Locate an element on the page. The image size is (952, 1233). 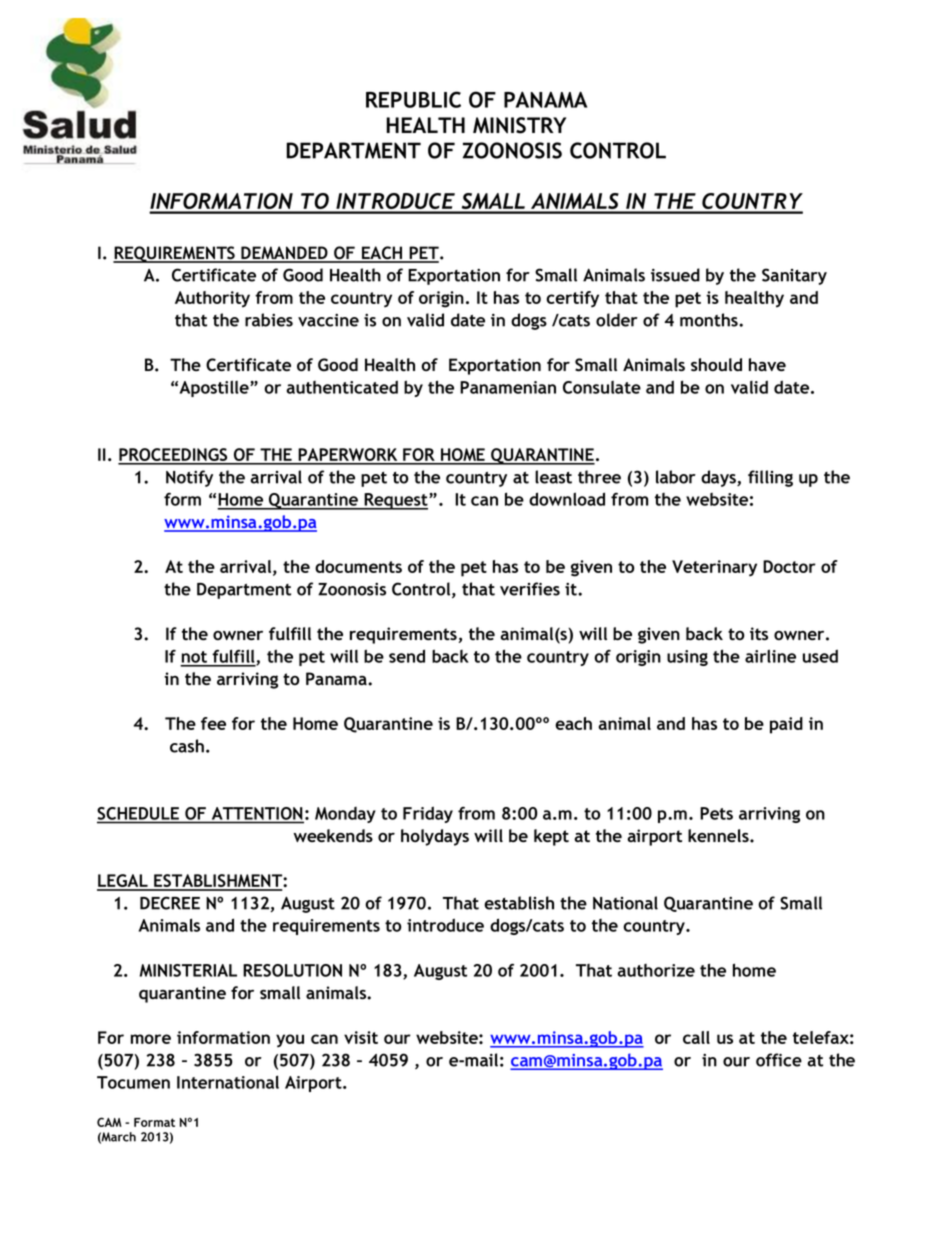
visit is located at coordinates (361, 1037).
